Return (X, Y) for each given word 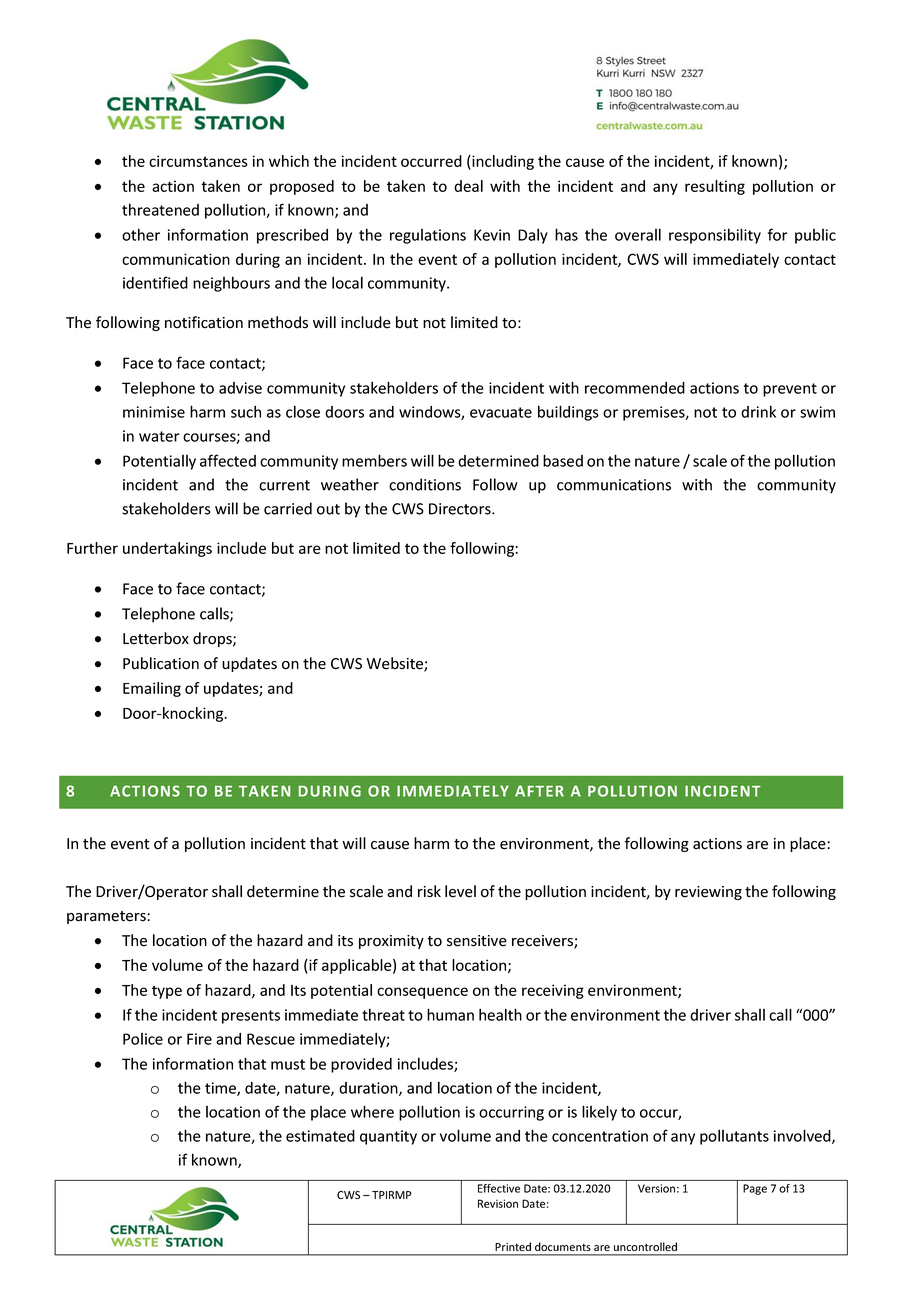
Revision (498, 1203)
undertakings (167, 549)
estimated (320, 1136)
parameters (107, 917)
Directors (461, 509)
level (460, 891)
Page (755, 1189)
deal (468, 186)
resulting (715, 187)
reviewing (708, 893)
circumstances (198, 161)
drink (758, 411)
